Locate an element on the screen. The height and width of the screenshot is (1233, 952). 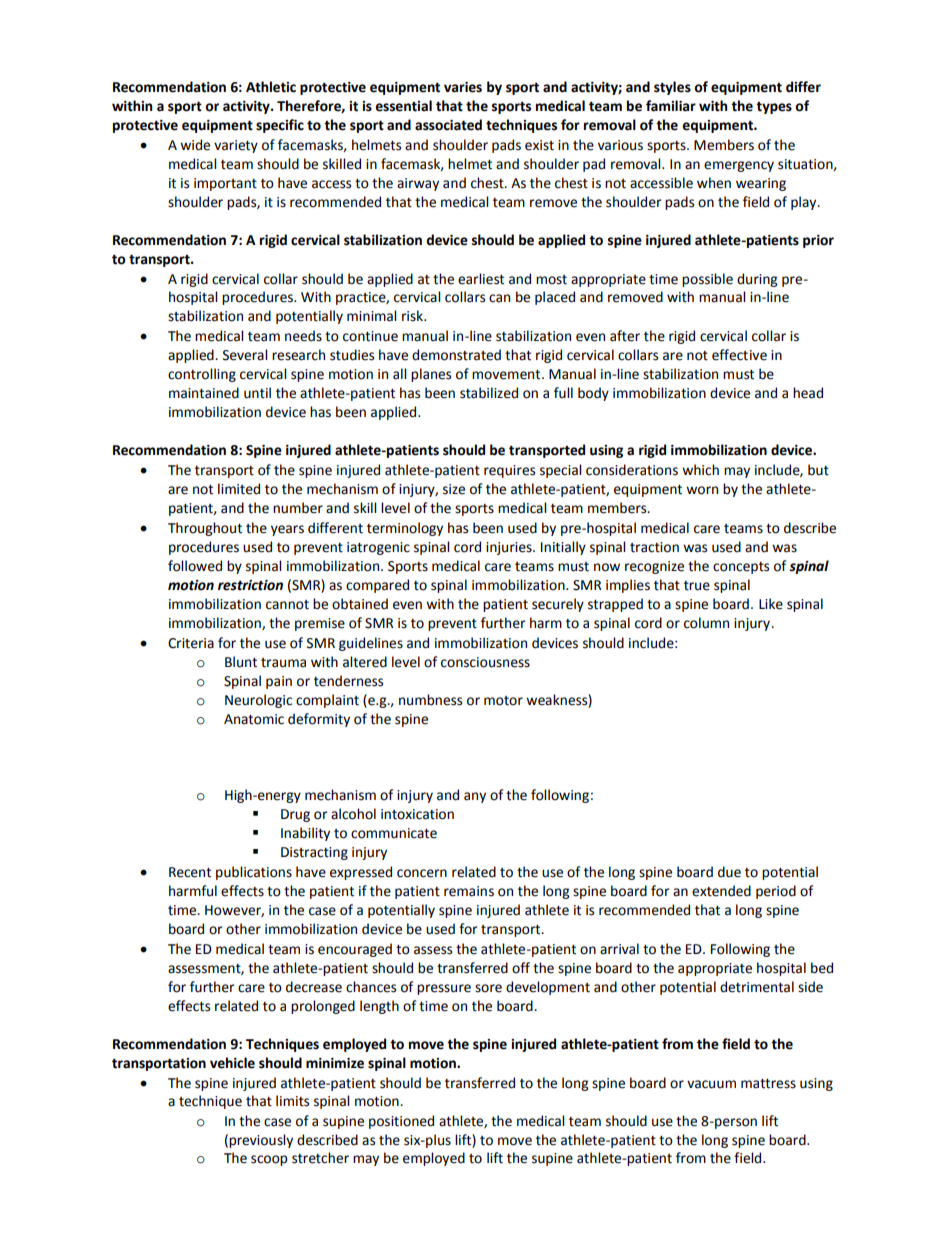
specific is located at coordinates (280, 126).
